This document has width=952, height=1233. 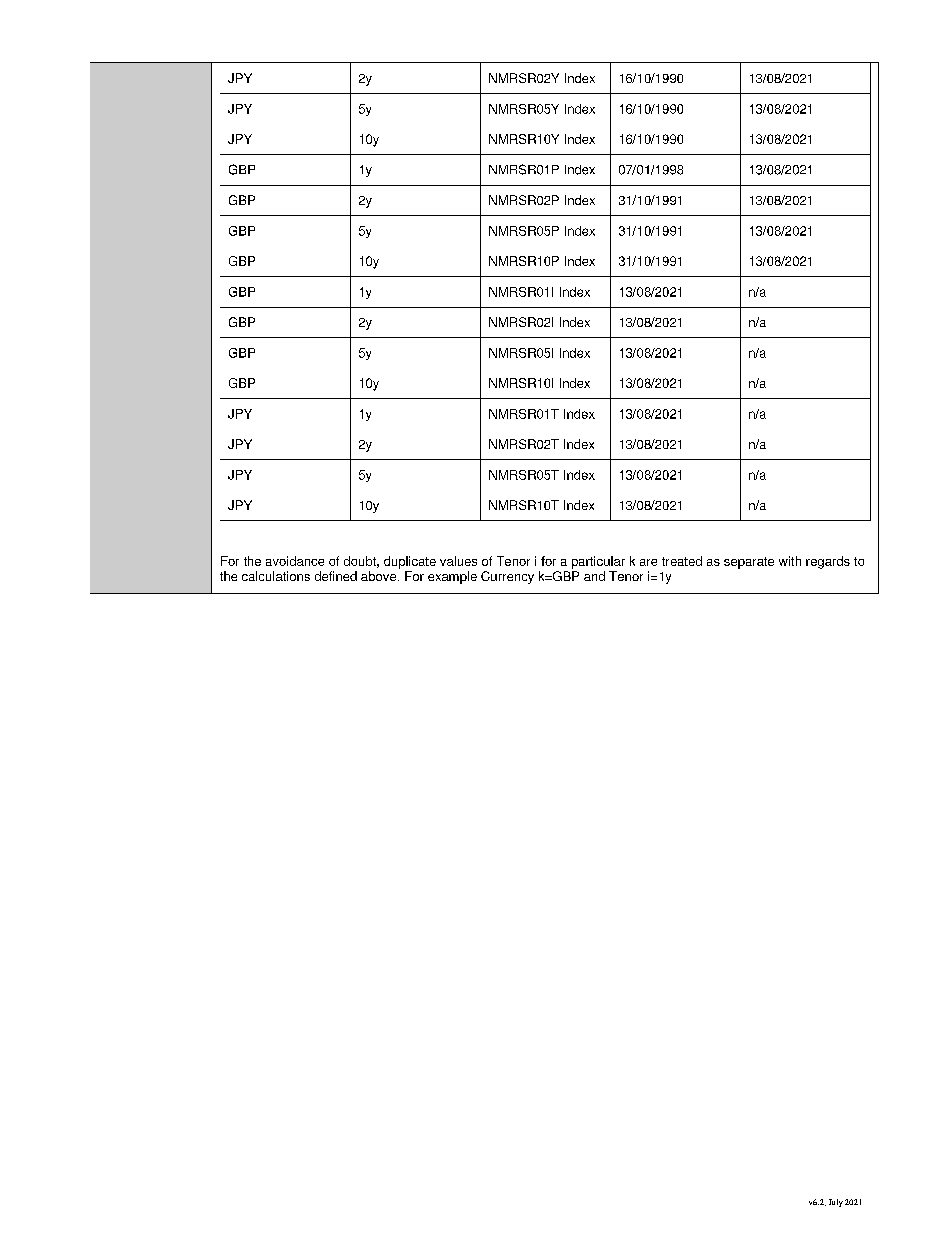 I want to click on above, so click(x=380, y=576).
